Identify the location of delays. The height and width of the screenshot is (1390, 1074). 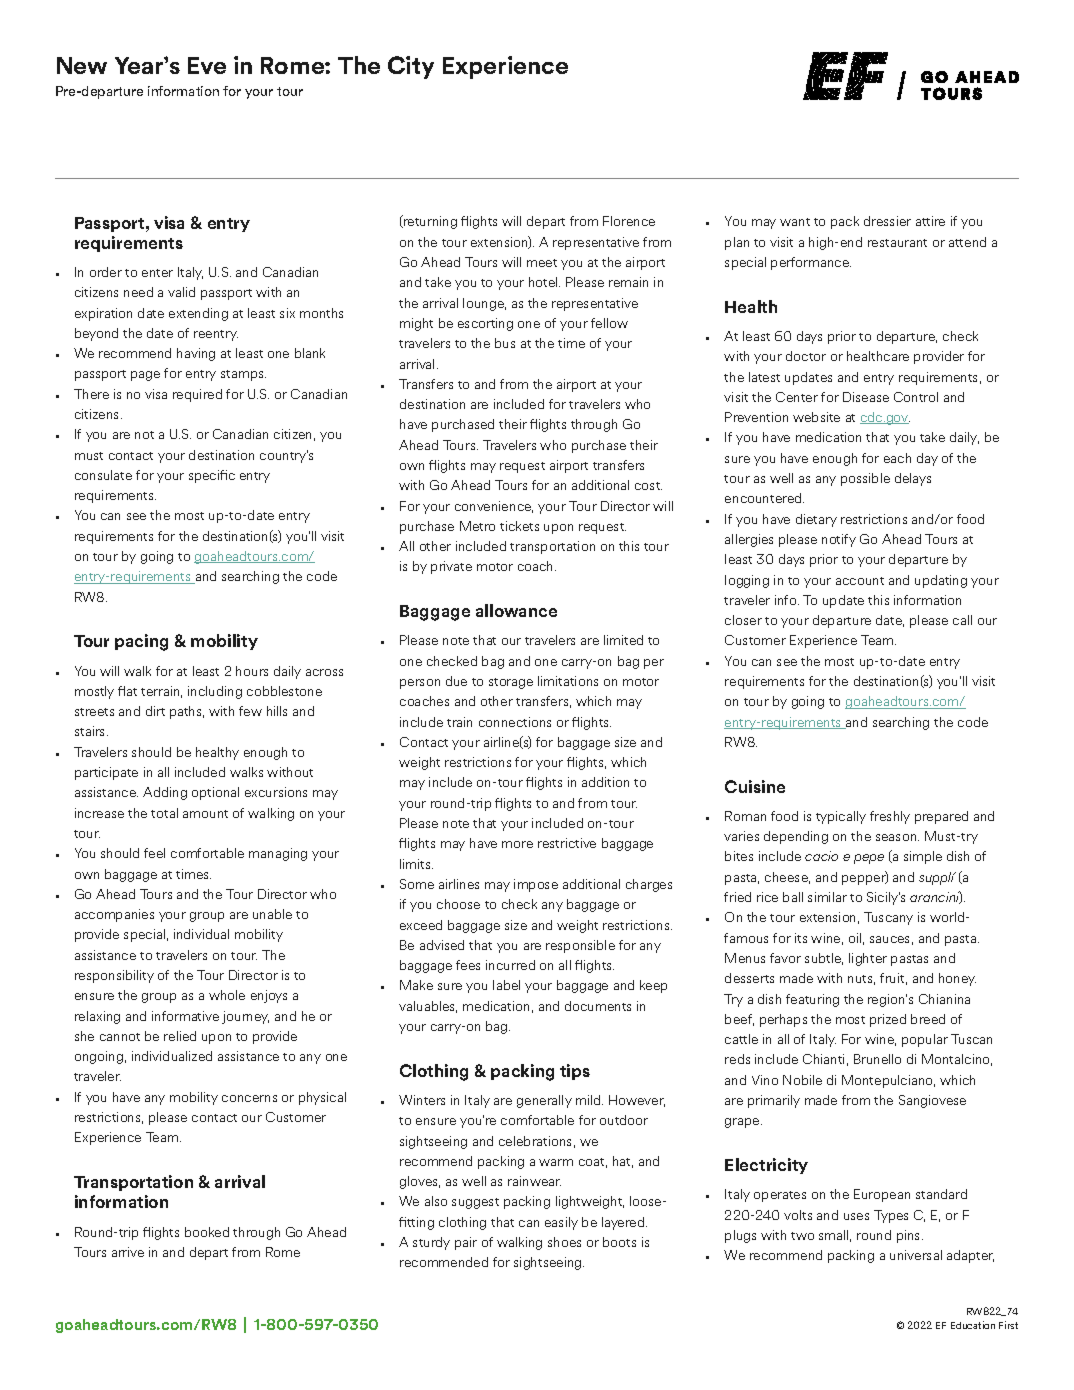
(913, 479).
